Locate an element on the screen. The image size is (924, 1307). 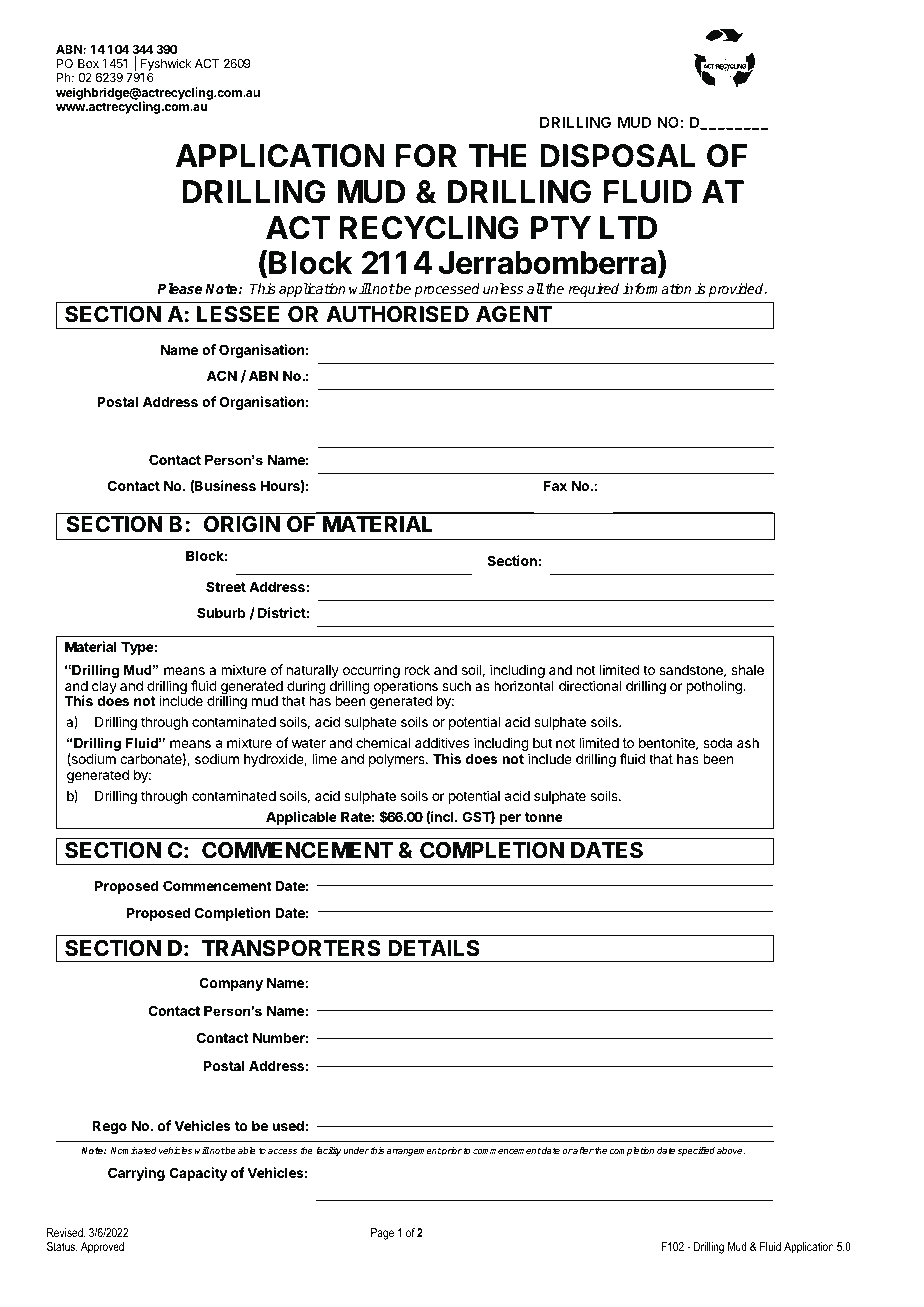
DISPOSAL is located at coordinates (617, 156).
